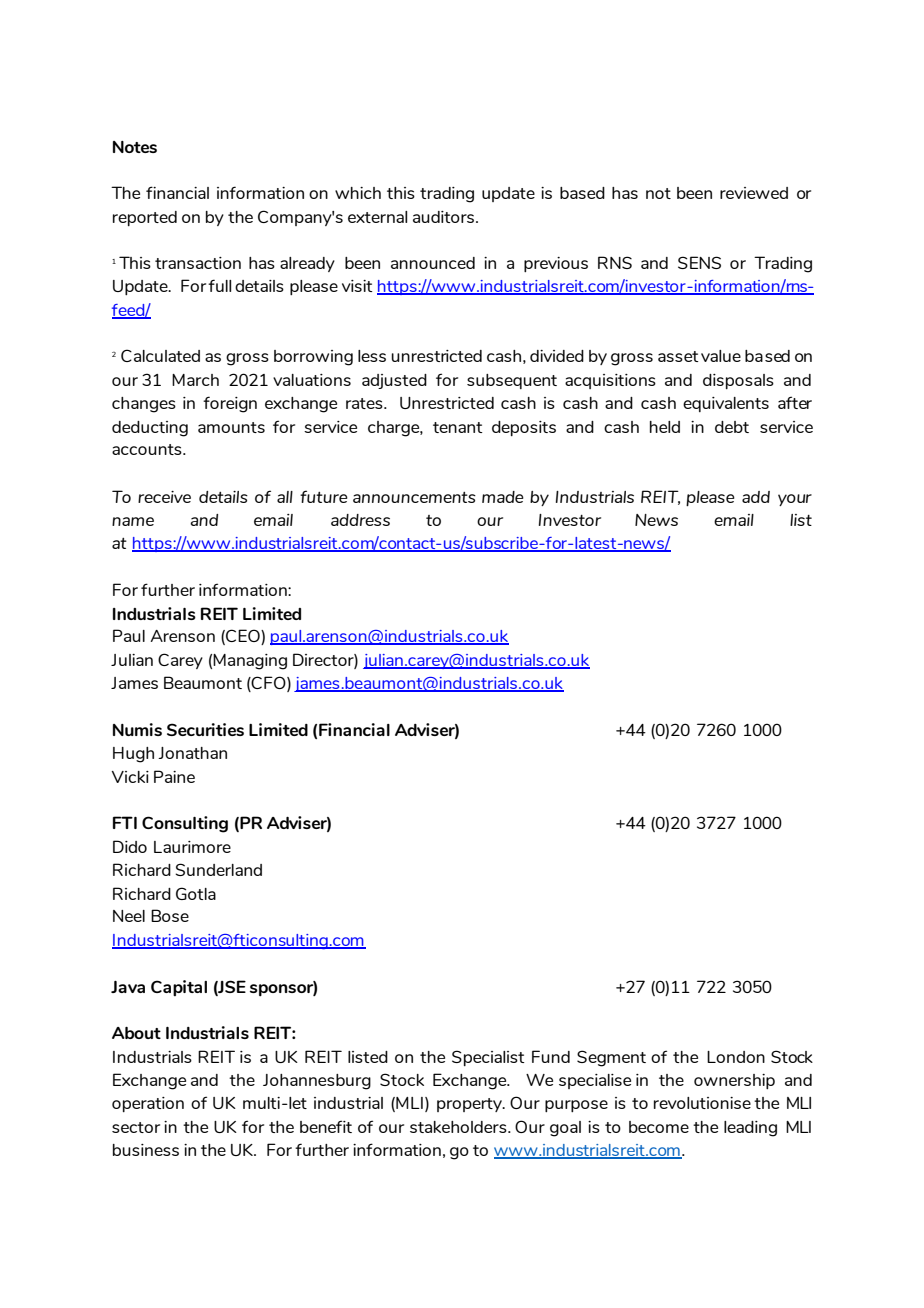 The width and height of the document is (924, 1308). Describe the element at coordinates (512, 381) in the document. I see `subsequent` at that location.
